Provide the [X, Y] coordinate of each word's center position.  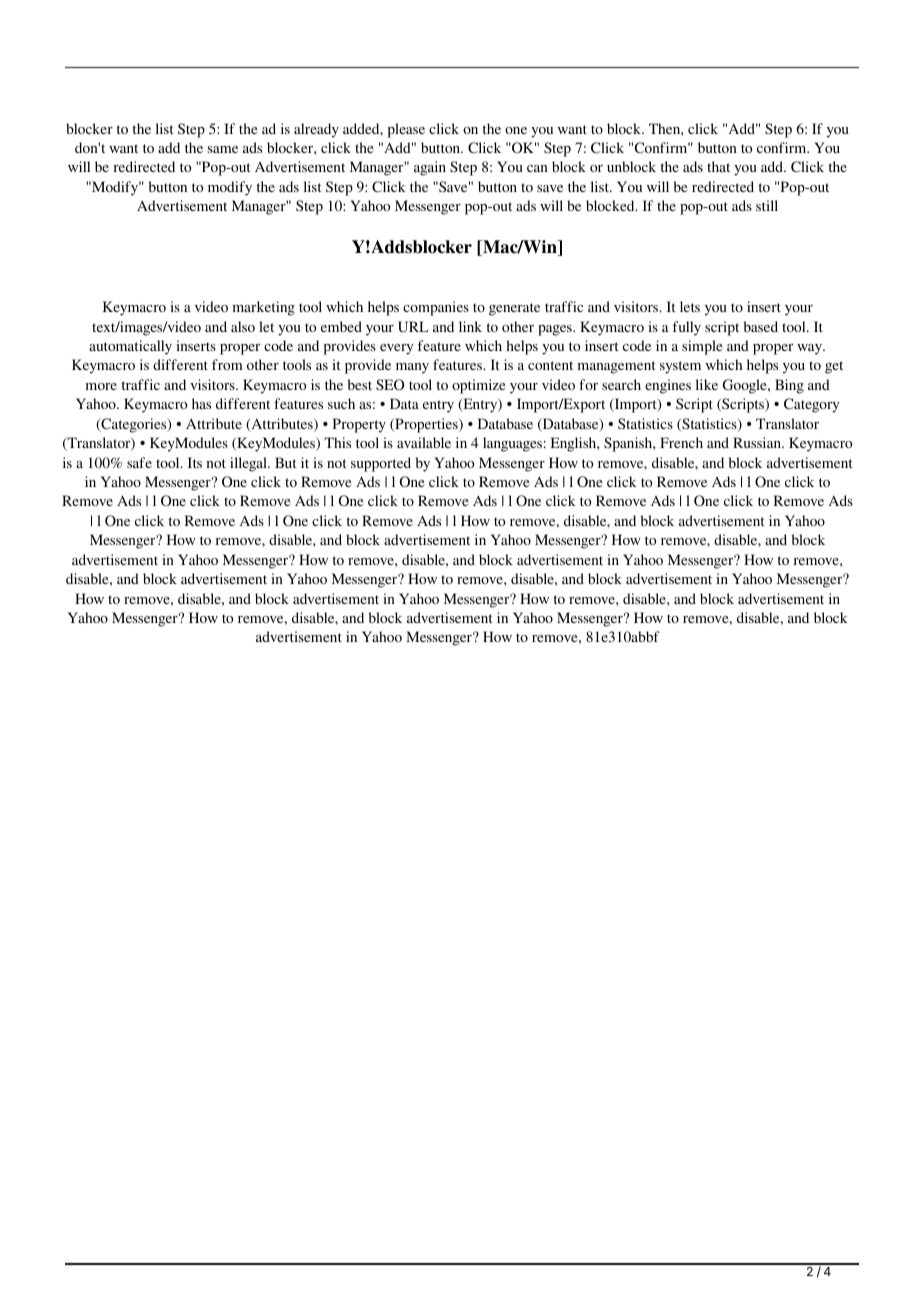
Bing [789, 386]
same [223, 149]
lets [690, 306]
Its [195, 462]
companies [436, 308]
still [767, 205]
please [406, 130]
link [470, 326]
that [718, 166]
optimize [478, 386]
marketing [264, 308]
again [430, 168]
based [761, 326]
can [537, 168]
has [201, 403]
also [243, 326]
